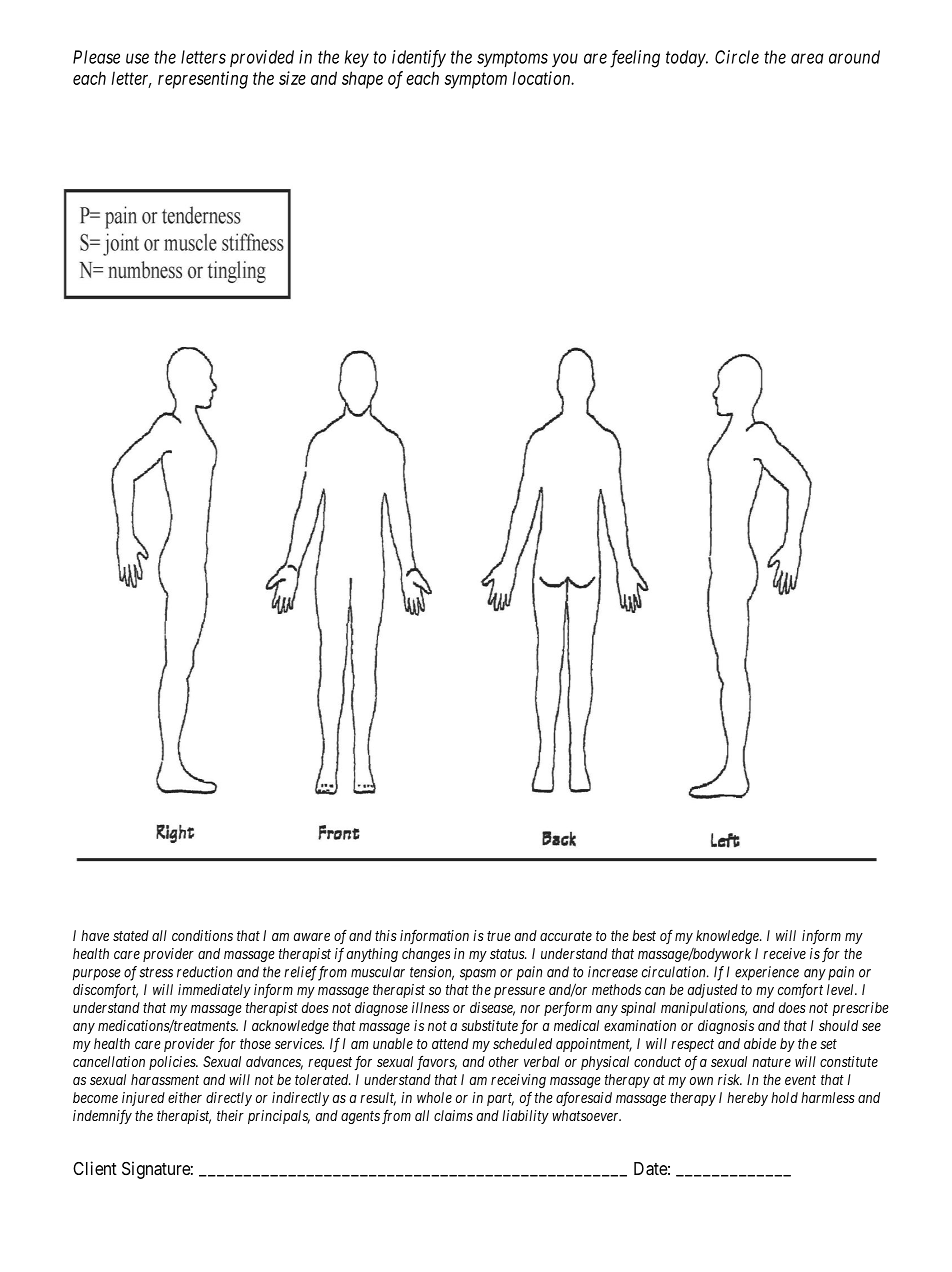 The width and height of the screenshot is (952, 1272). What do you see at coordinates (230, 1115) in the screenshot?
I see `their` at bounding box center [230, 1115].
